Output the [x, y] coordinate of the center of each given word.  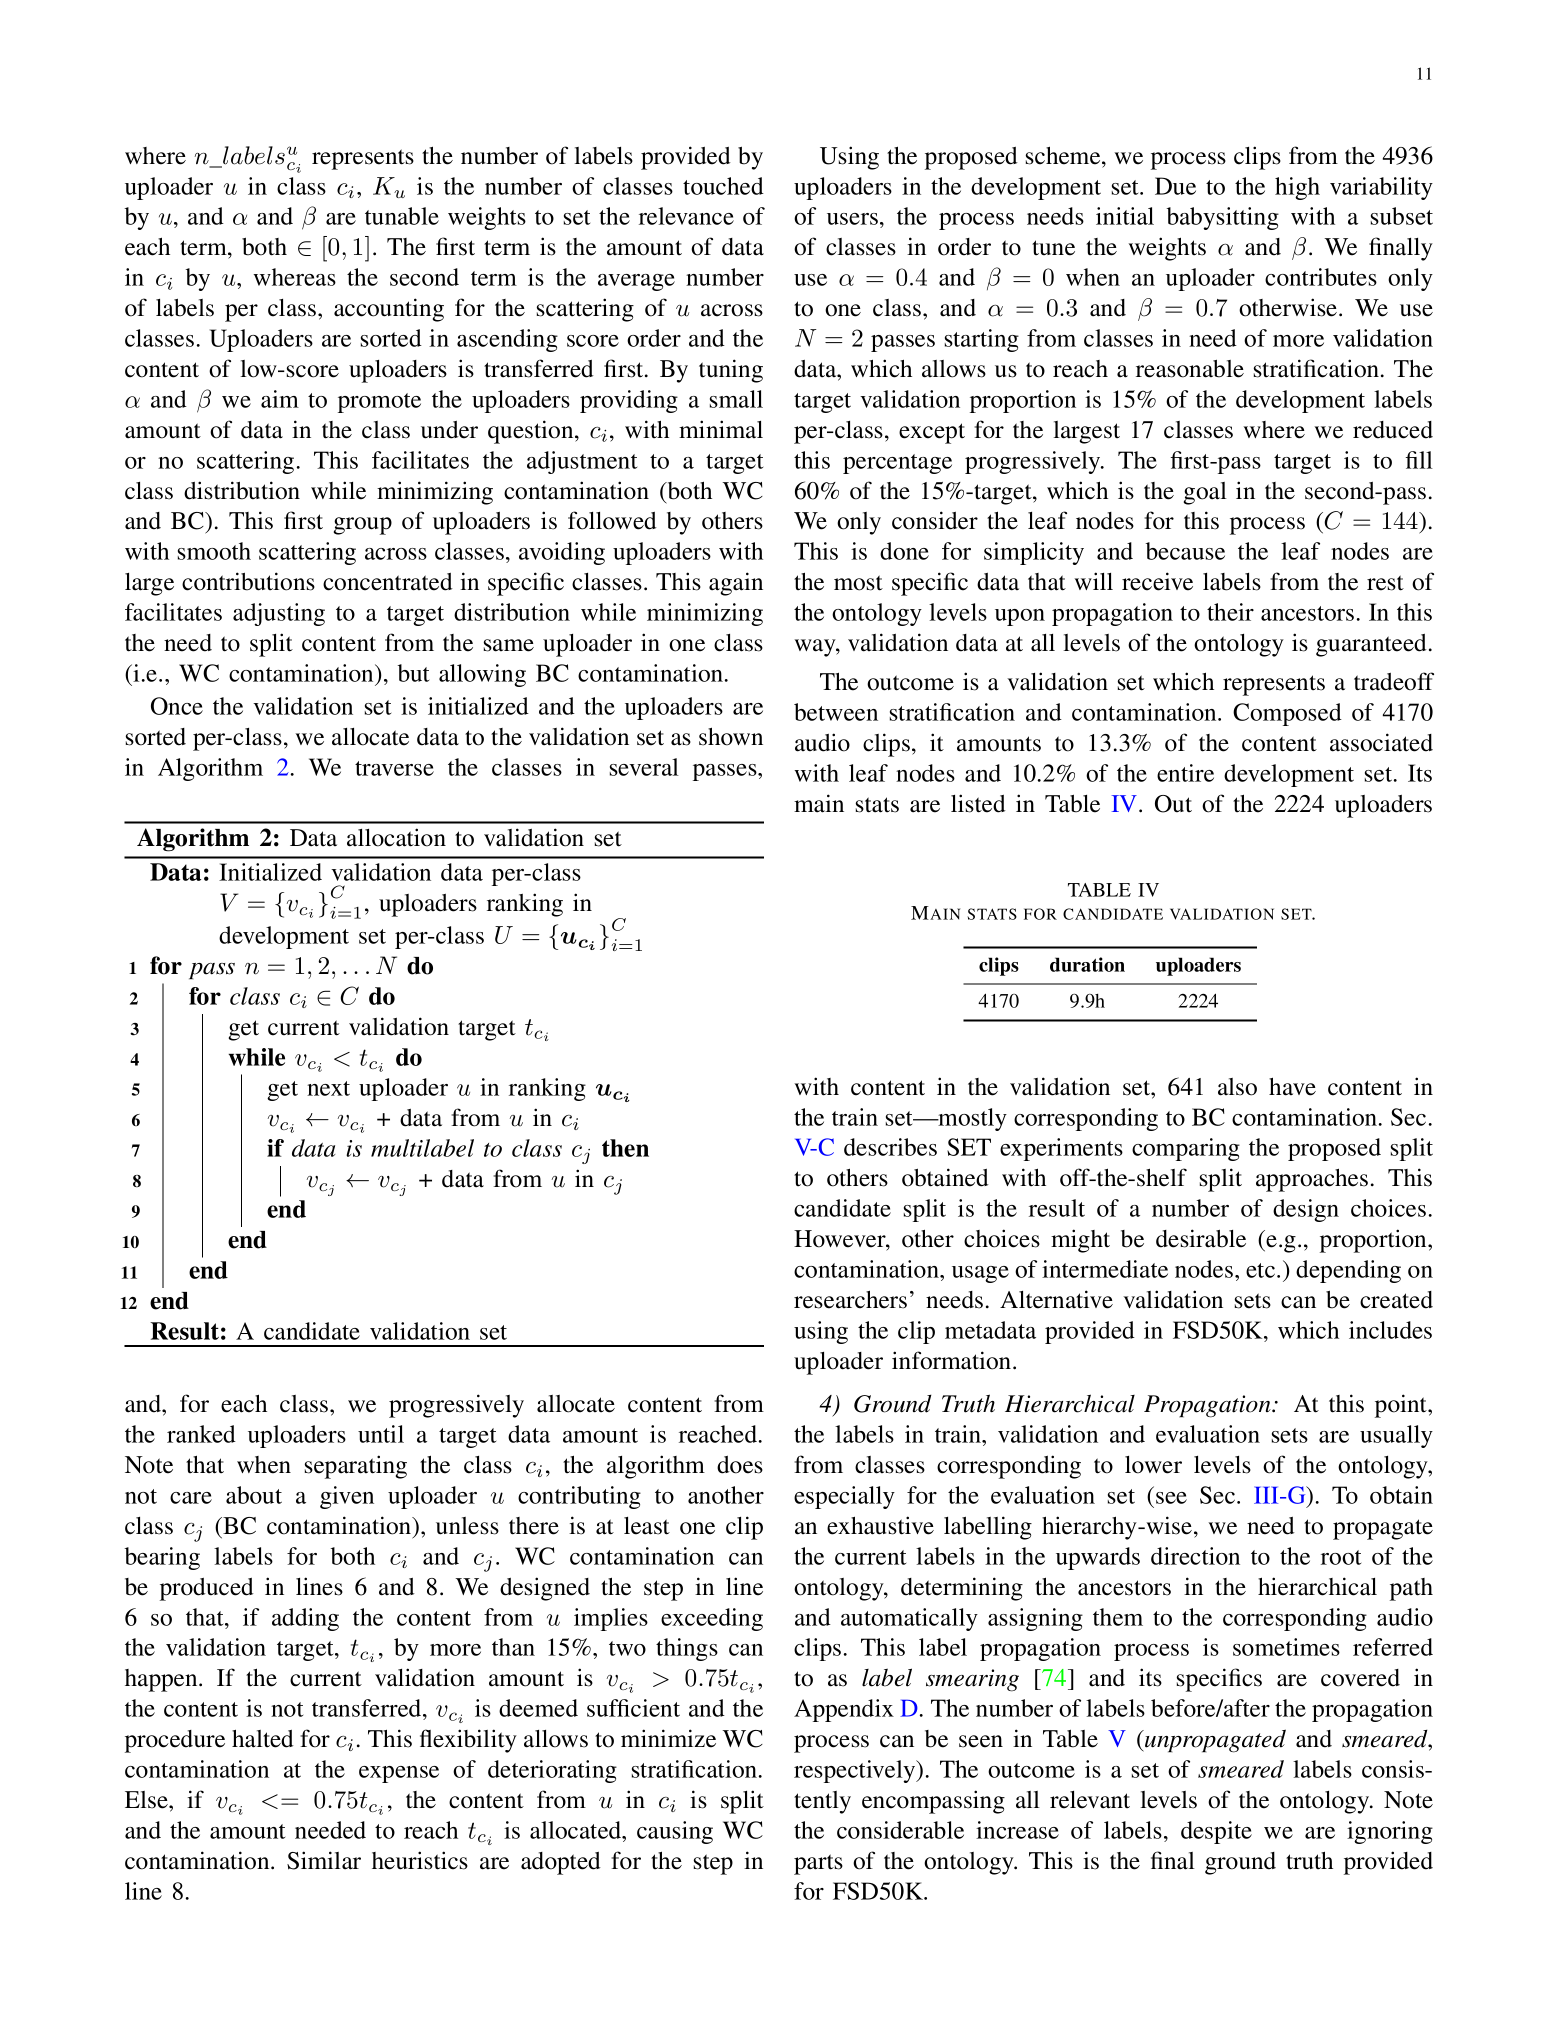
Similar [324, 1860]
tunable [402, 216]
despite [1216, 1832]
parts [818, 1864]
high [1297, 188]
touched [723, 186]
